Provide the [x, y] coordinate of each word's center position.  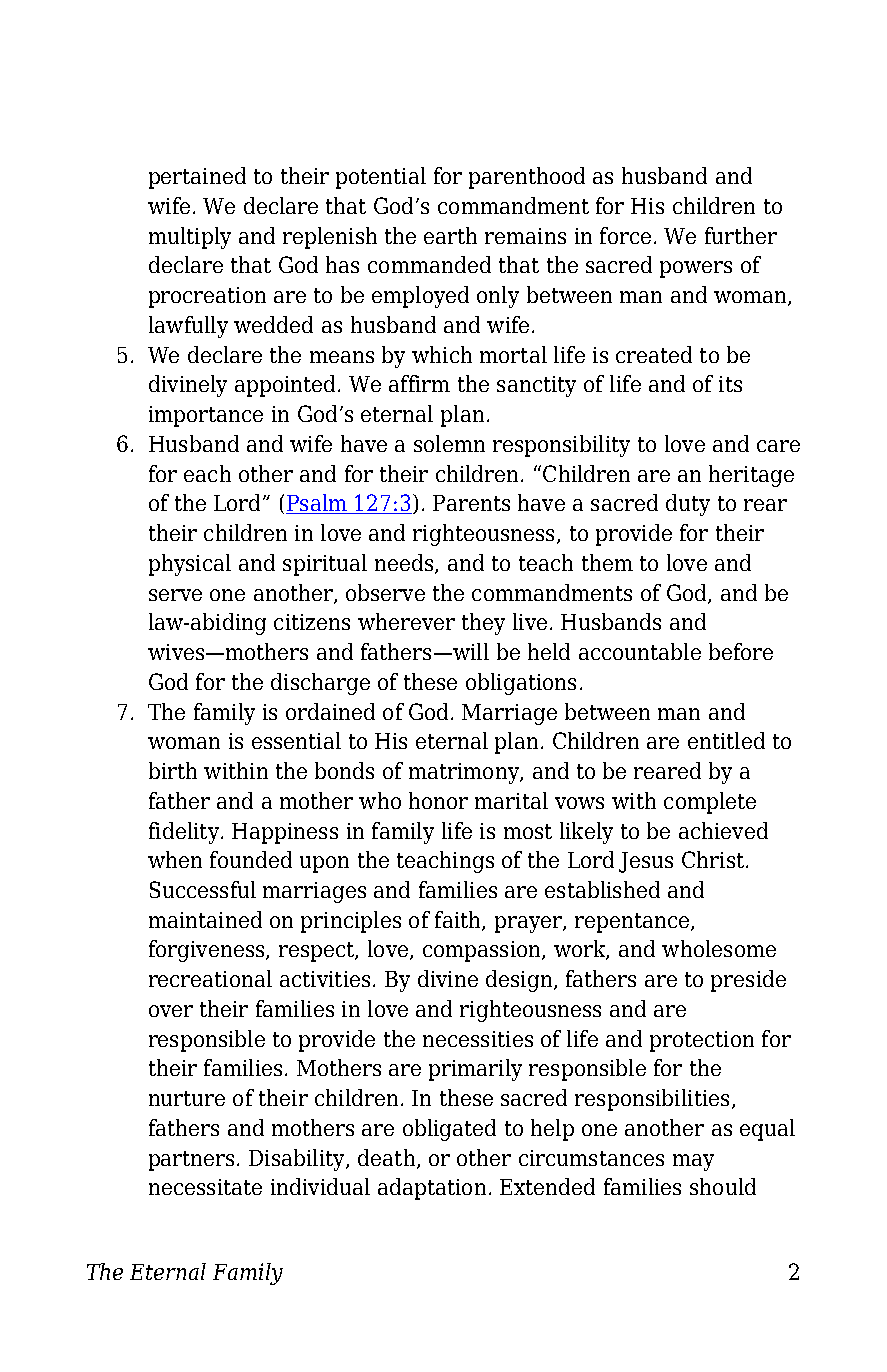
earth [450, 235]
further [741, 235]
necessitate [205, 1187]
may [693, 1162]
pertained [197, 178]
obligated [449, 1130]
